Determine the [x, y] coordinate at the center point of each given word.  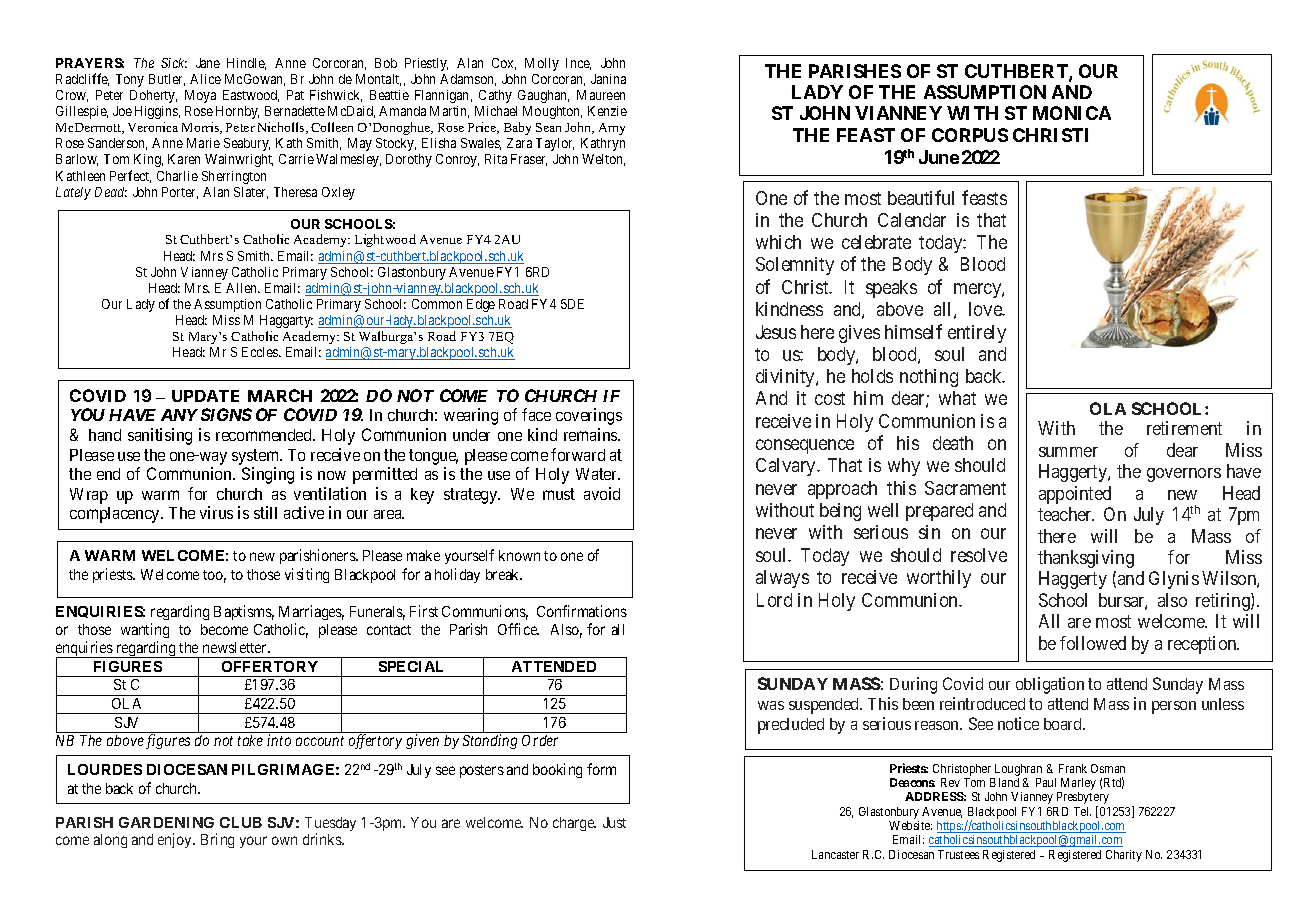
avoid [602, 493]
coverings [589, 416]
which [778, 242]
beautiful [921, 197]
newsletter [236, 647]
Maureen [601, 95]
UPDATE [205, 396]
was [771, 705]
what [957, 398]
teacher [1066, 514]
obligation [1050, 685]
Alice [205, 79]
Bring [217, 840]
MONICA [1072, 113]
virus [216, 512]
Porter [180, 193]
